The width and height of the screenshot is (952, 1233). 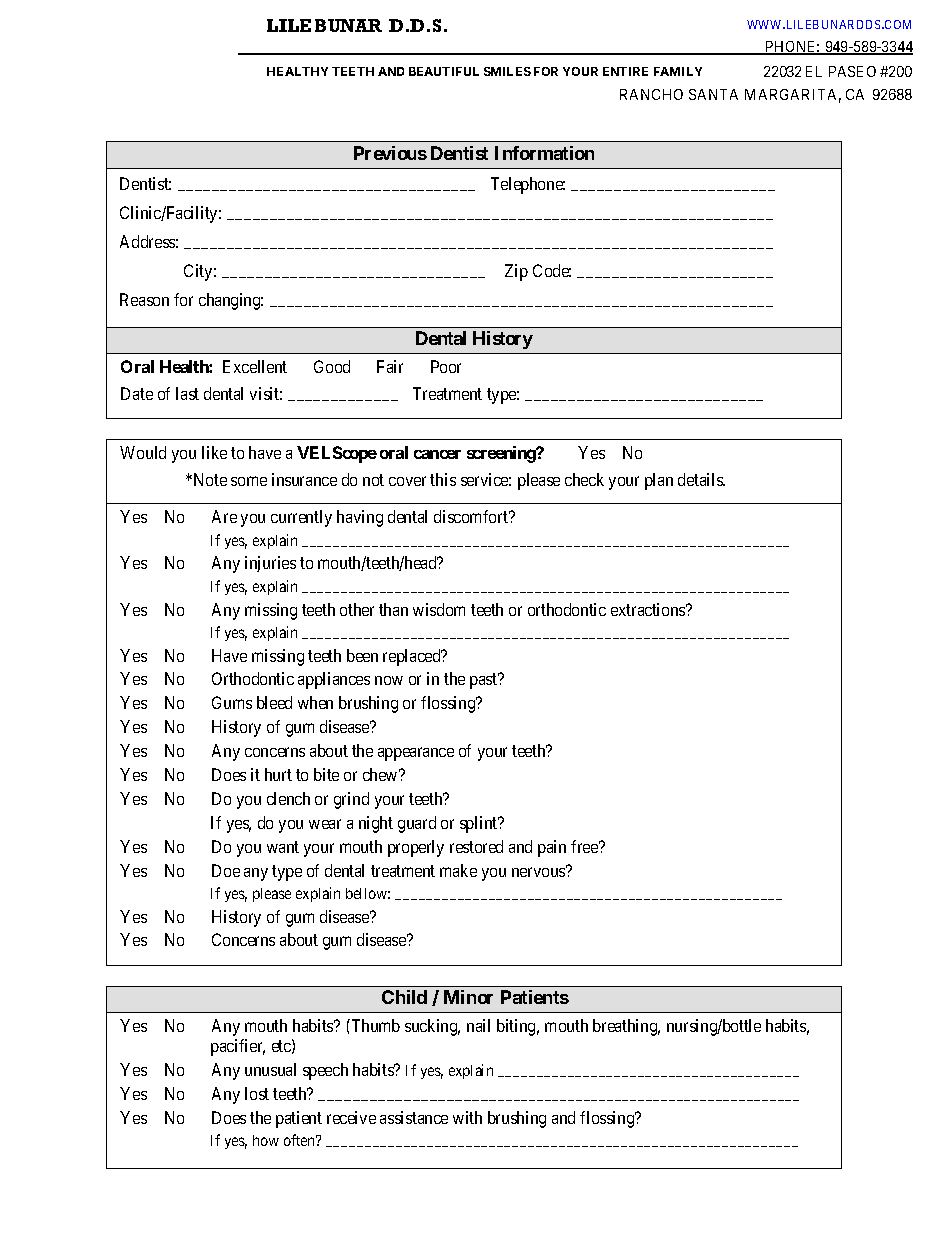 I want to click on details, so click(x=701, y=479).
